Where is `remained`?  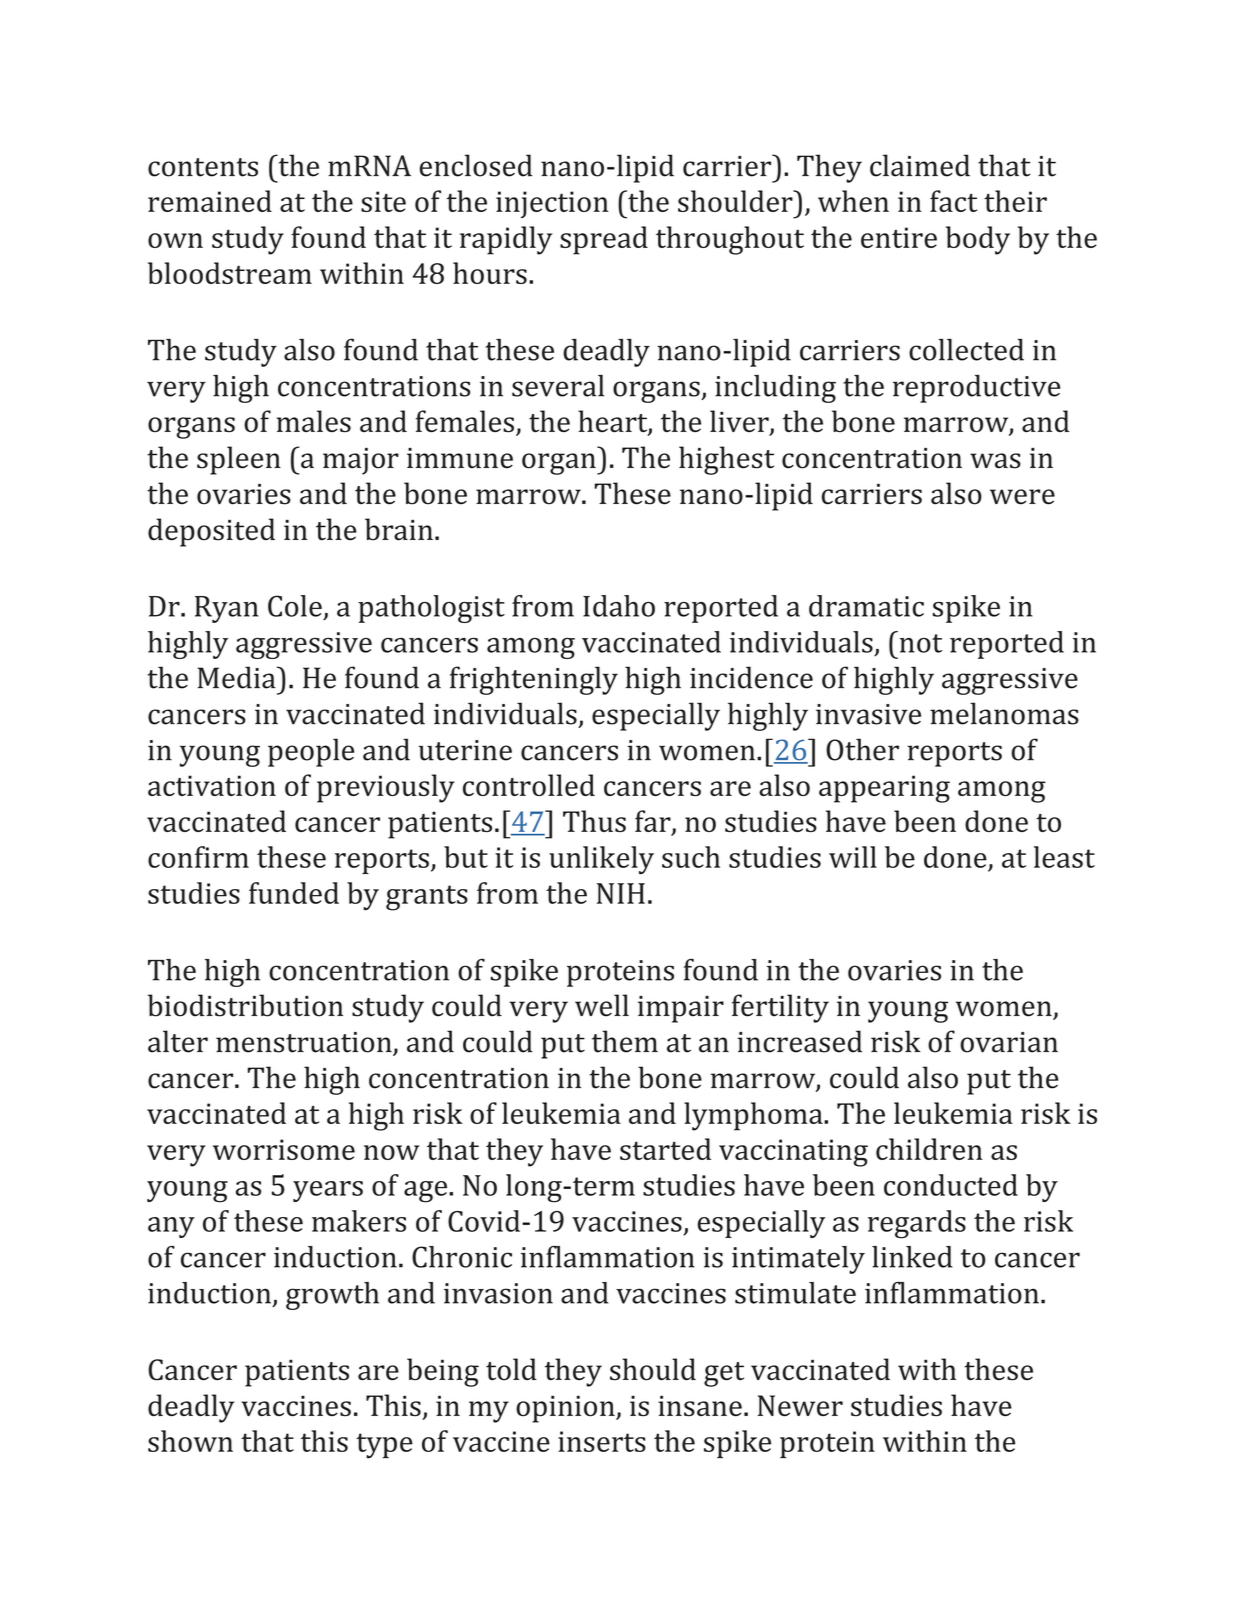
remained is located at coordinates (210, 201).
